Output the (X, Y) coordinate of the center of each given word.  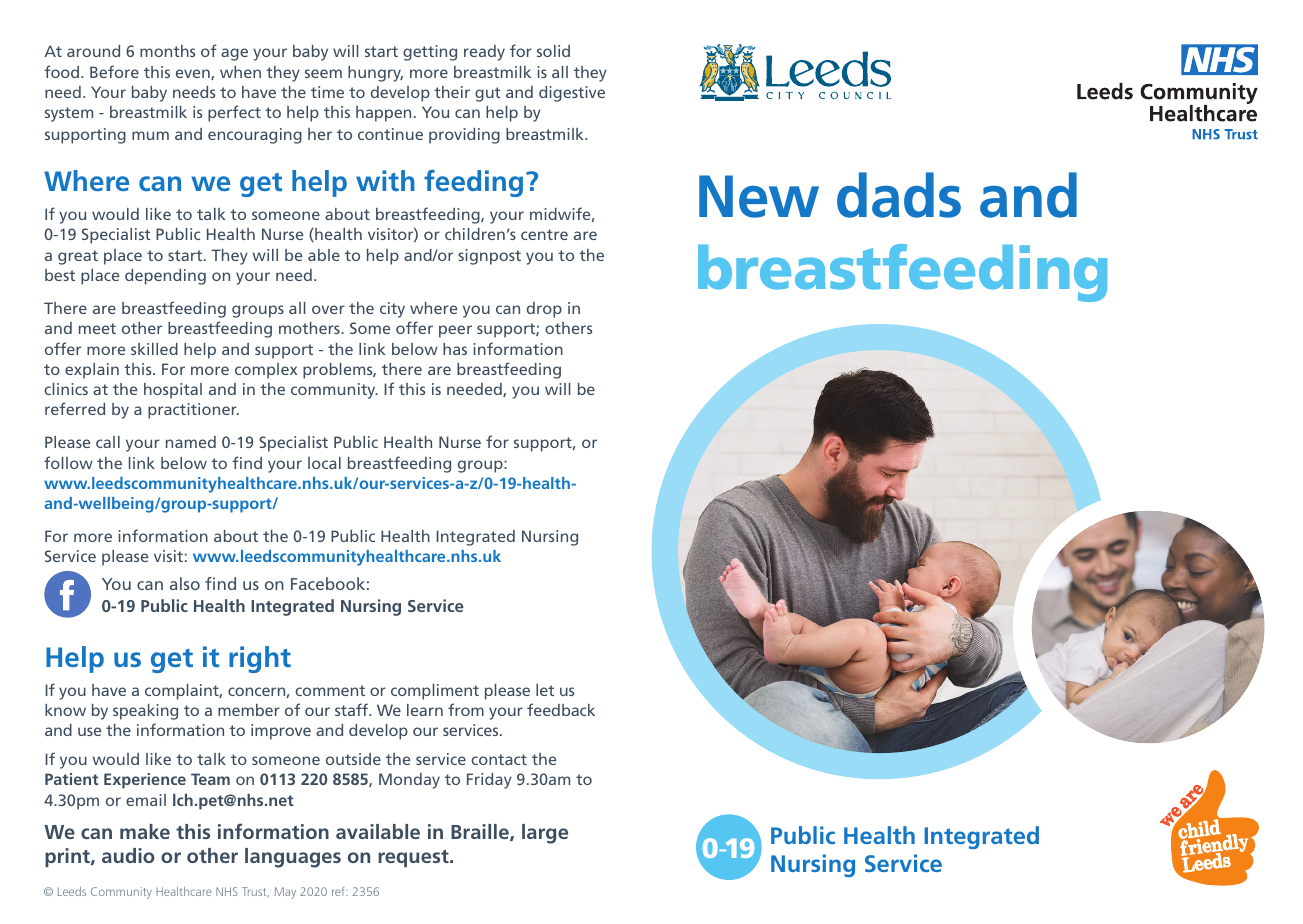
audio (128, 855)
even (194, 74)
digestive (572, 94)
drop (544, 310)
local (324, 463)
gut (488, 94)
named (191, 442)
